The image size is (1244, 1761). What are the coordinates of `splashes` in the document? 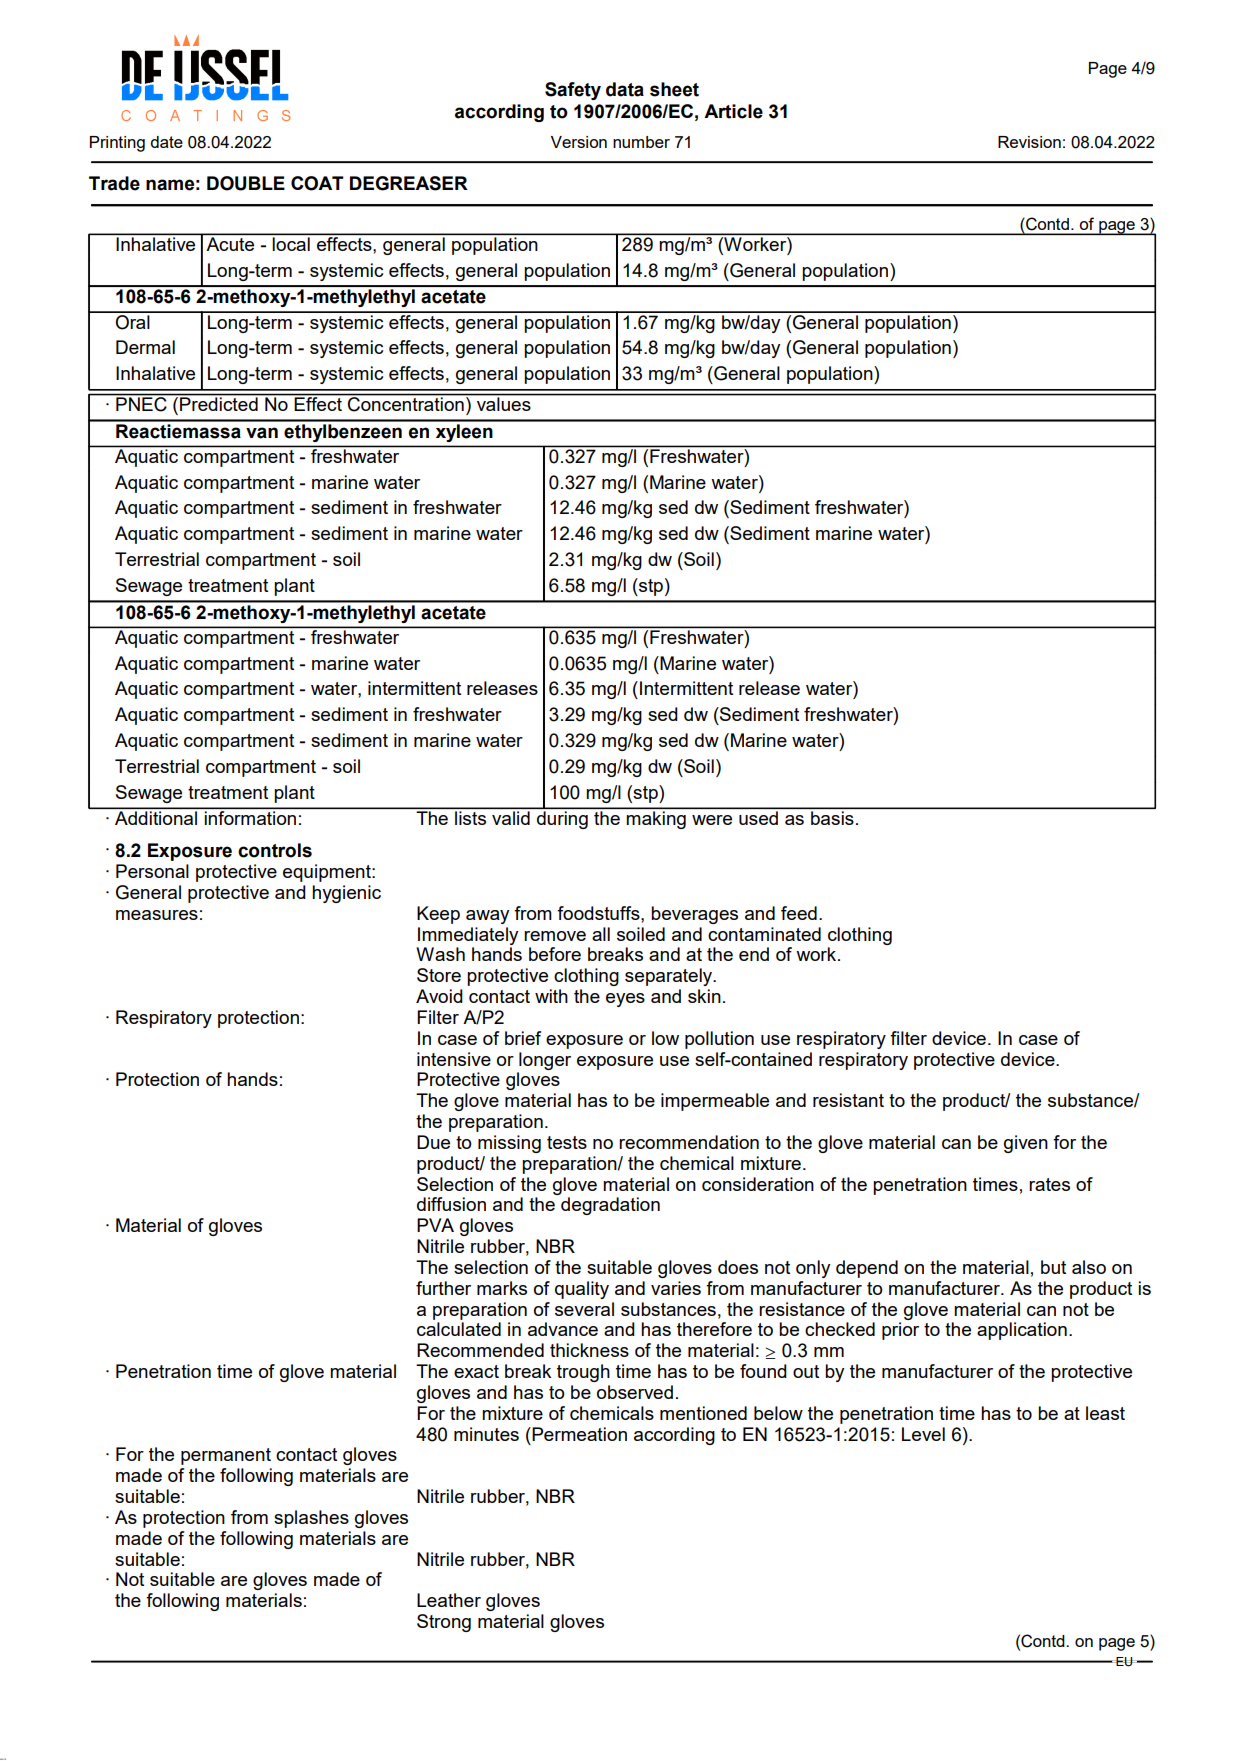 It's located at (311, 1519).
